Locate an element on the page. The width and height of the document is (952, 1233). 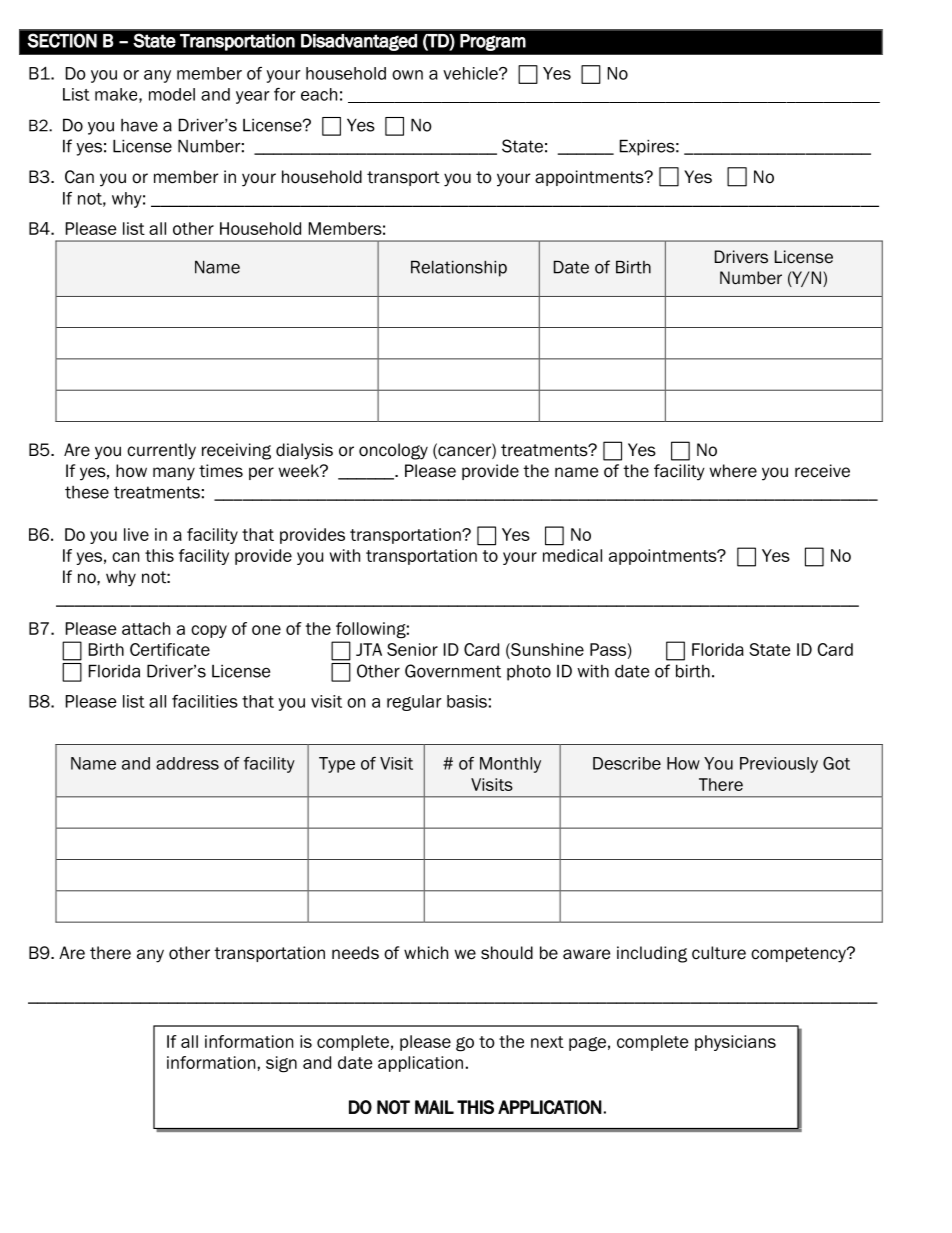
sign is located at coordinates (281, 1064).
